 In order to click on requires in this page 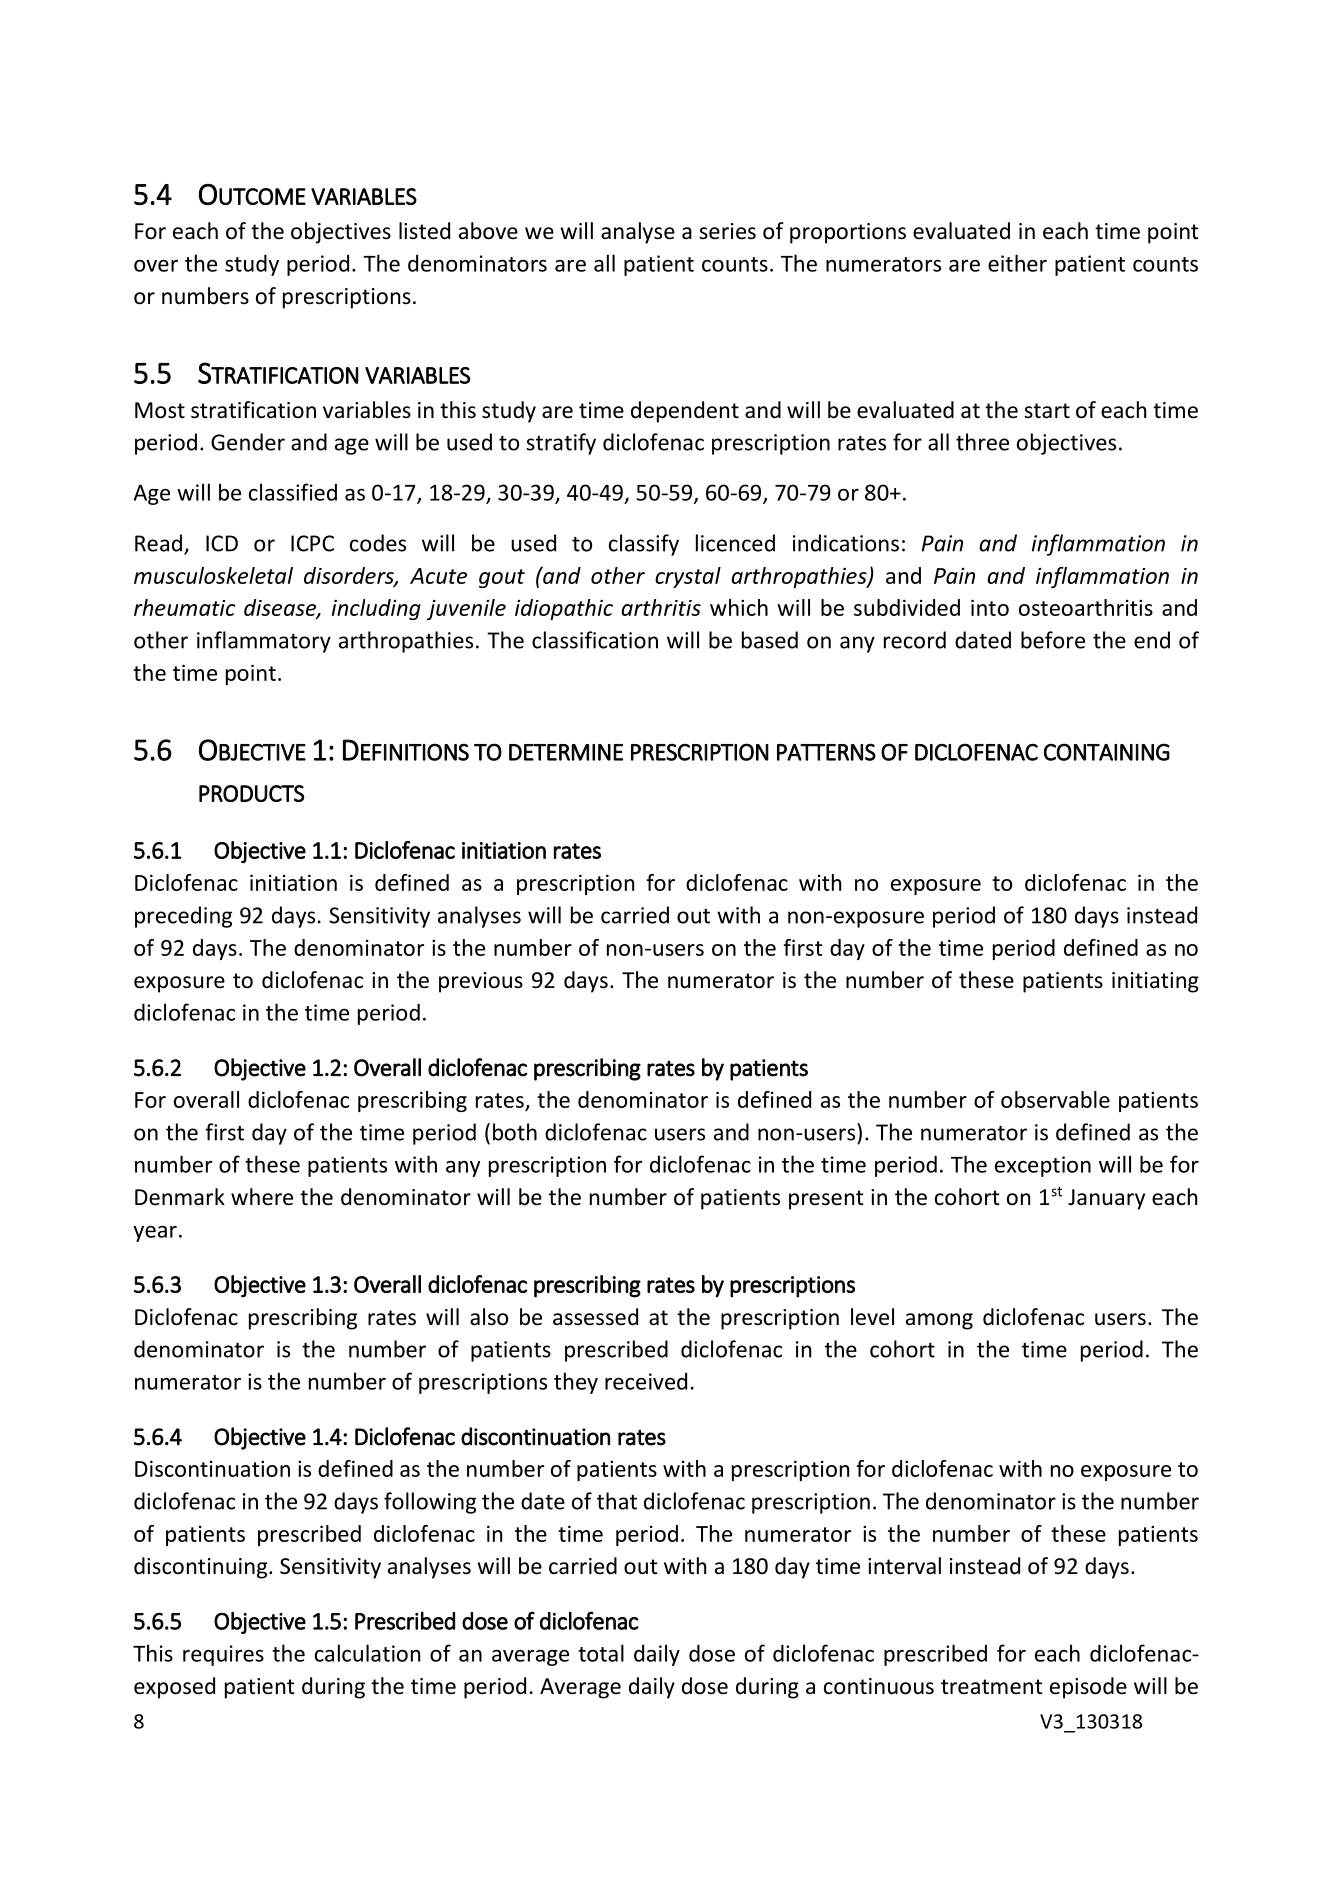, I will do `click(223, 1655)`.
